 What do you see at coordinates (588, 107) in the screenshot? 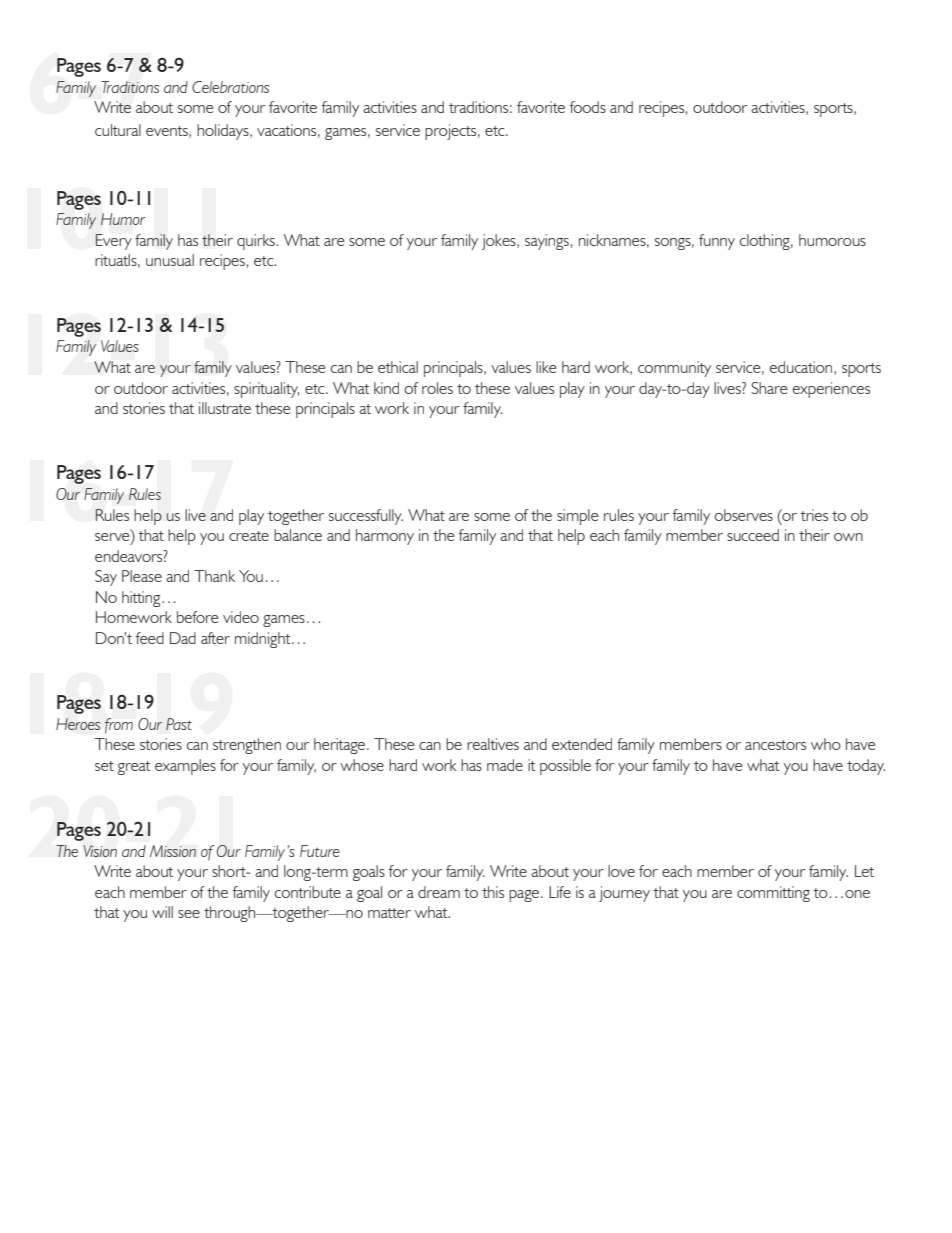
I see `foods` at bounding box center [588, 107].
